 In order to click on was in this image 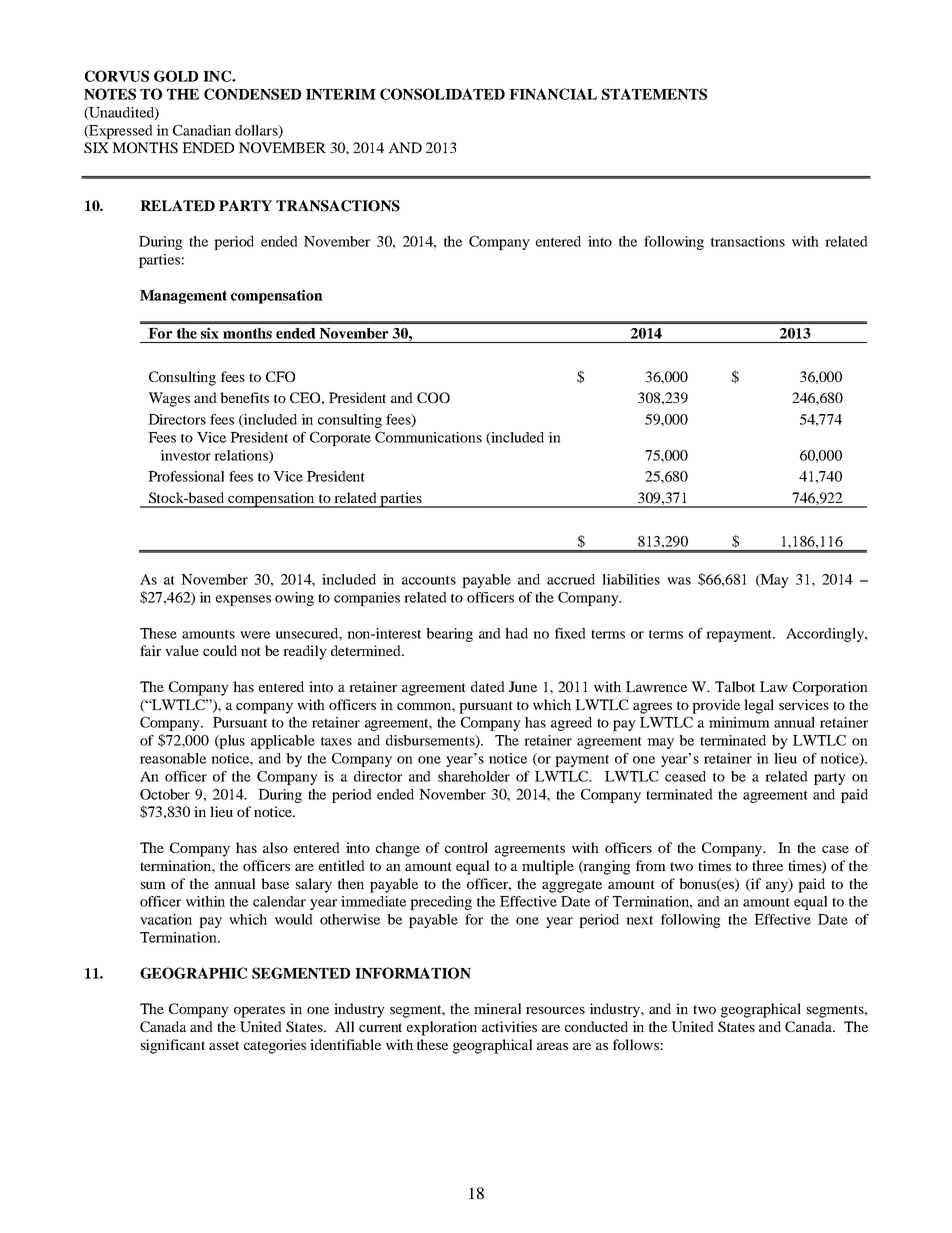, I will do `click(679, 581)`.
